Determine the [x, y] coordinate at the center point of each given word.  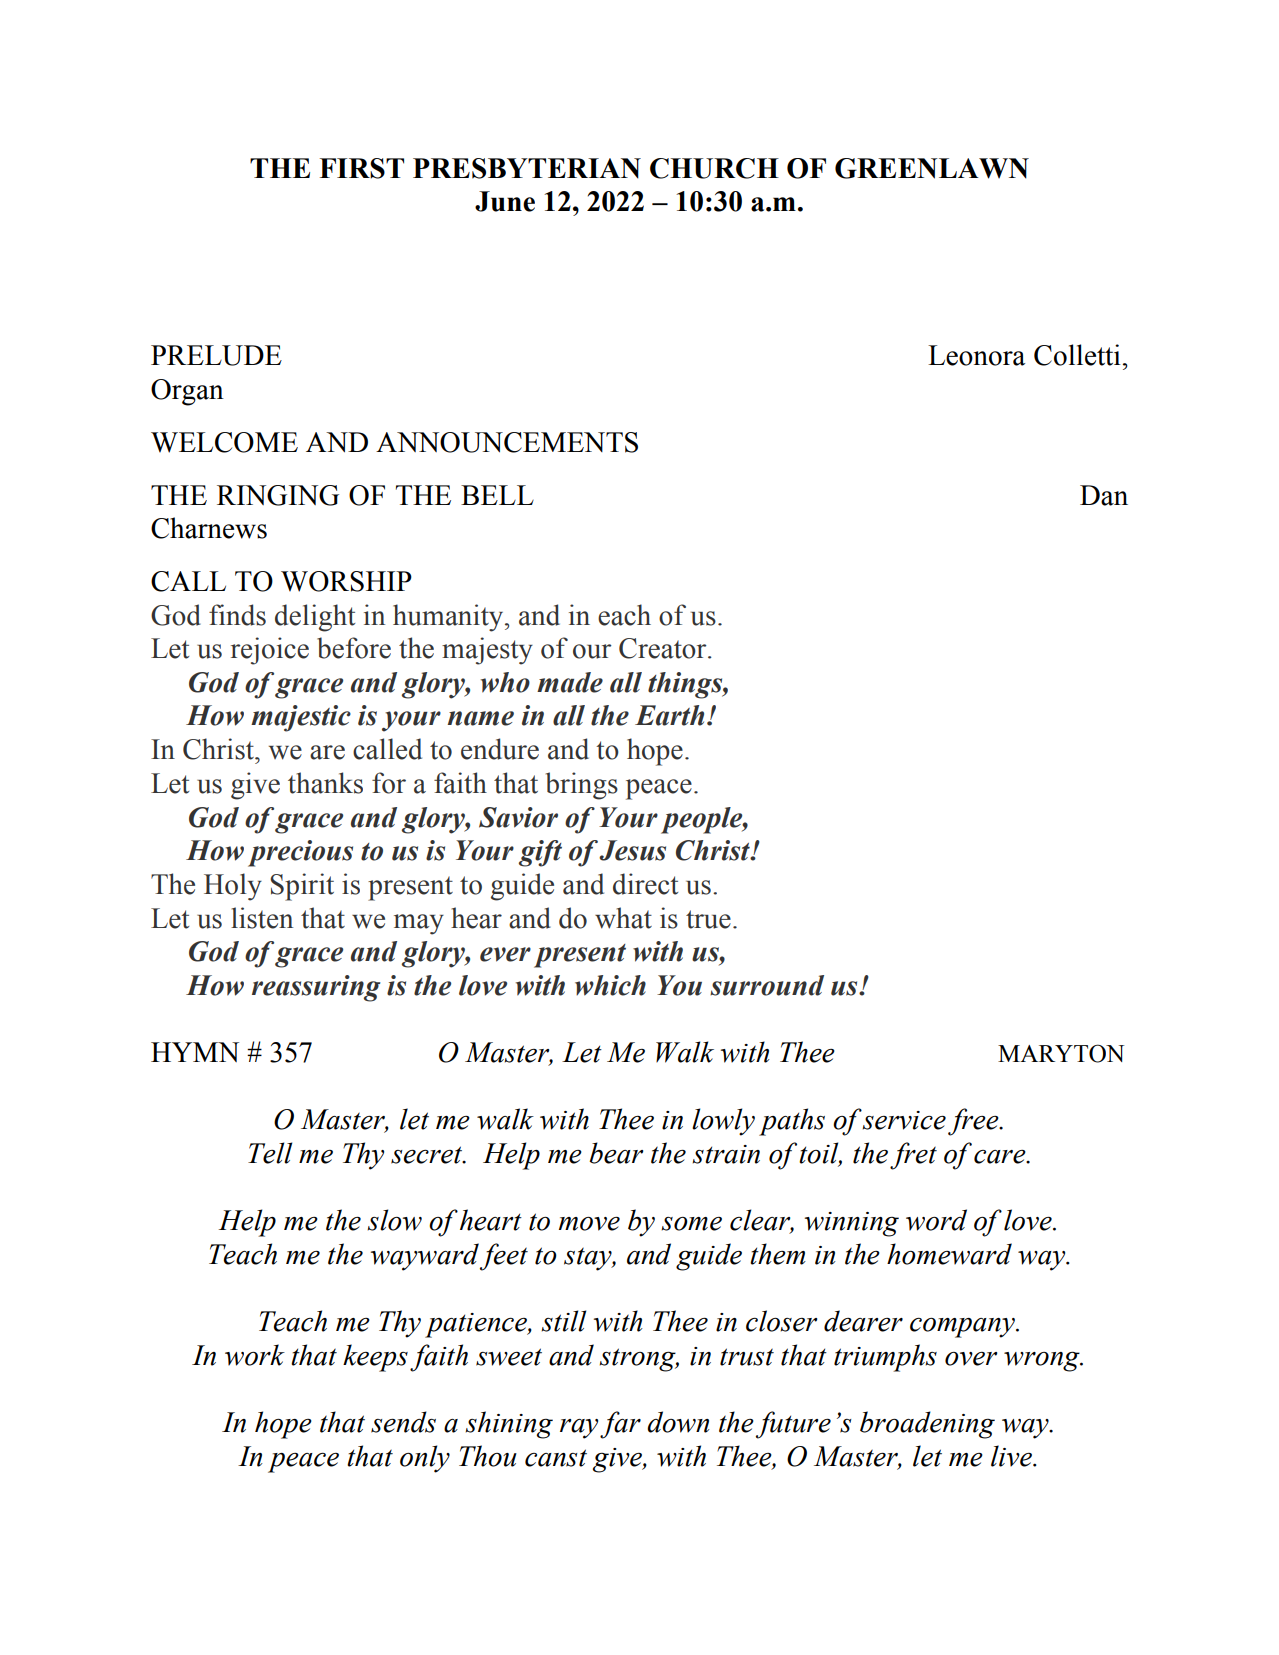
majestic [301, 718]
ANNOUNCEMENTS [507, 442]
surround [767, 985]
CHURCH [714, 168]
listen [262, 918]
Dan [1104, 495]
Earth [669, 715]
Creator [664, 648]
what [623, 918]
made [570, 682]
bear [616, 1153]
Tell [270, 1153]
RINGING [278, 495]
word [936, 1220]
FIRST [362, 168]
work [255, 1355]
